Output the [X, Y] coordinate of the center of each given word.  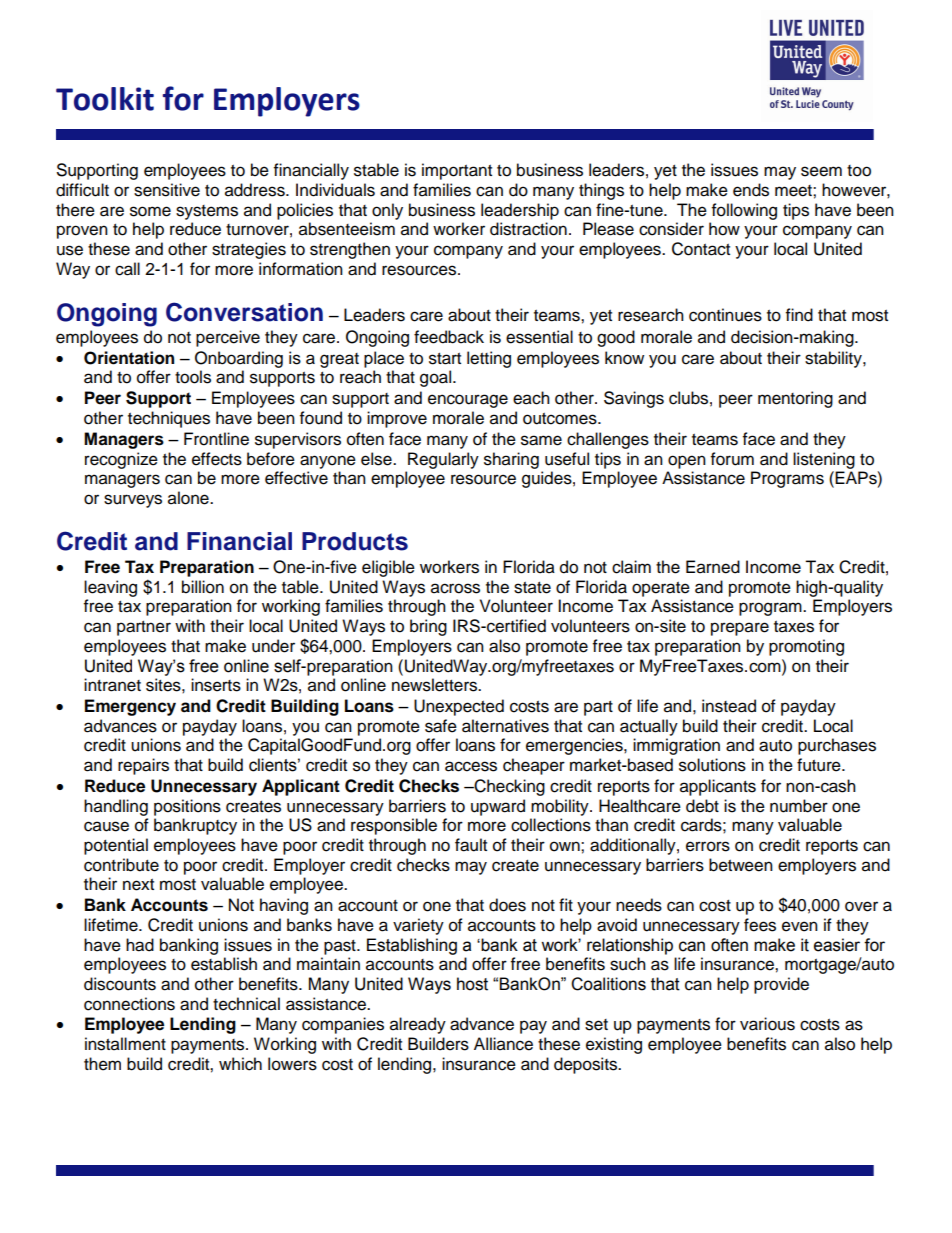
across [455, 588]
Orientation [129, 358]
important [457, 171]
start [445, 359]
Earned [713, 567]
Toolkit [105, 99]
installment [125, 1044]
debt [702, 806]
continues [725, 315]
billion [203, 587]
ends [751, 190]
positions [187, 807]
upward [498, 807]
